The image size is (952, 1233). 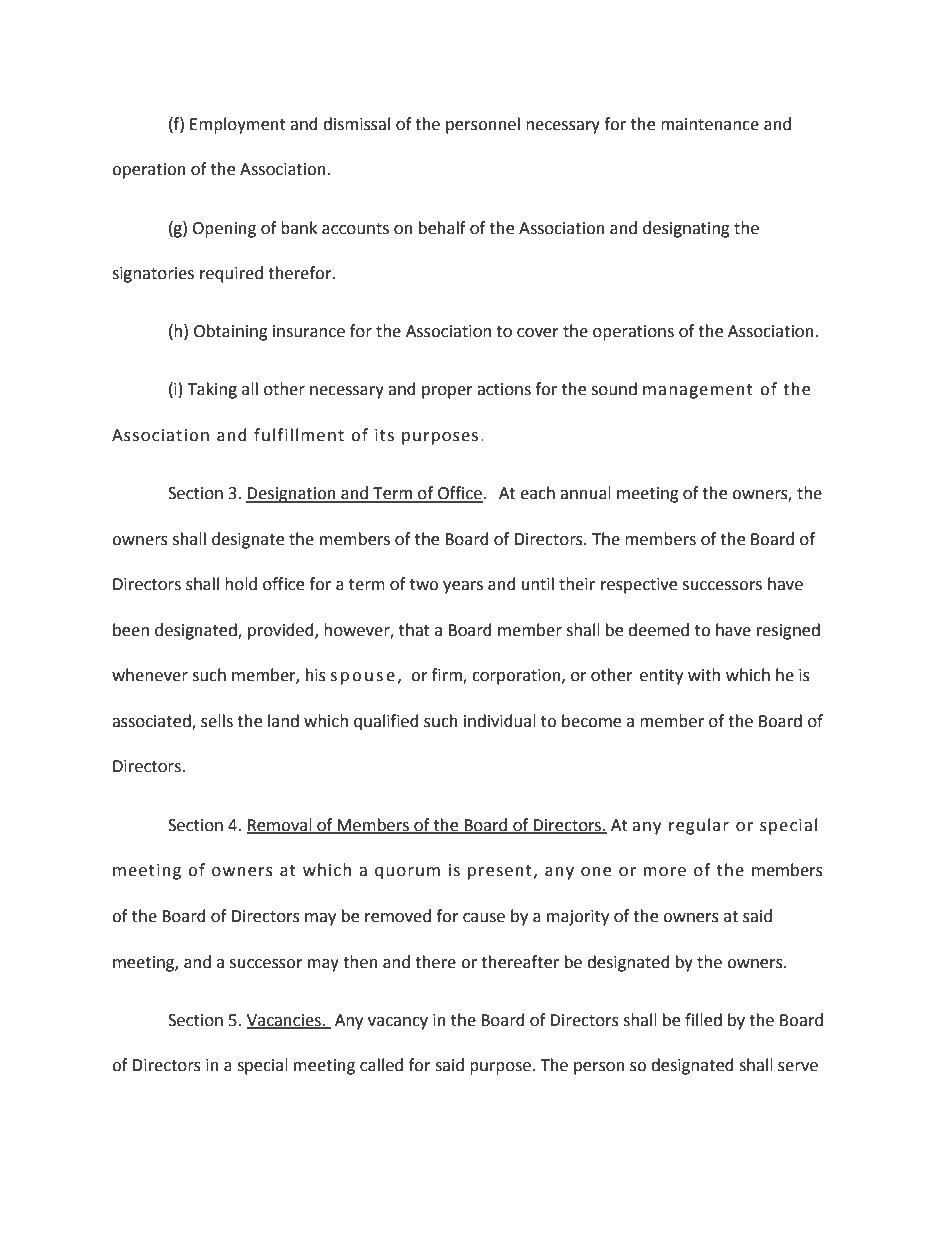 I want to click on years, so click(x=463, y=587).
